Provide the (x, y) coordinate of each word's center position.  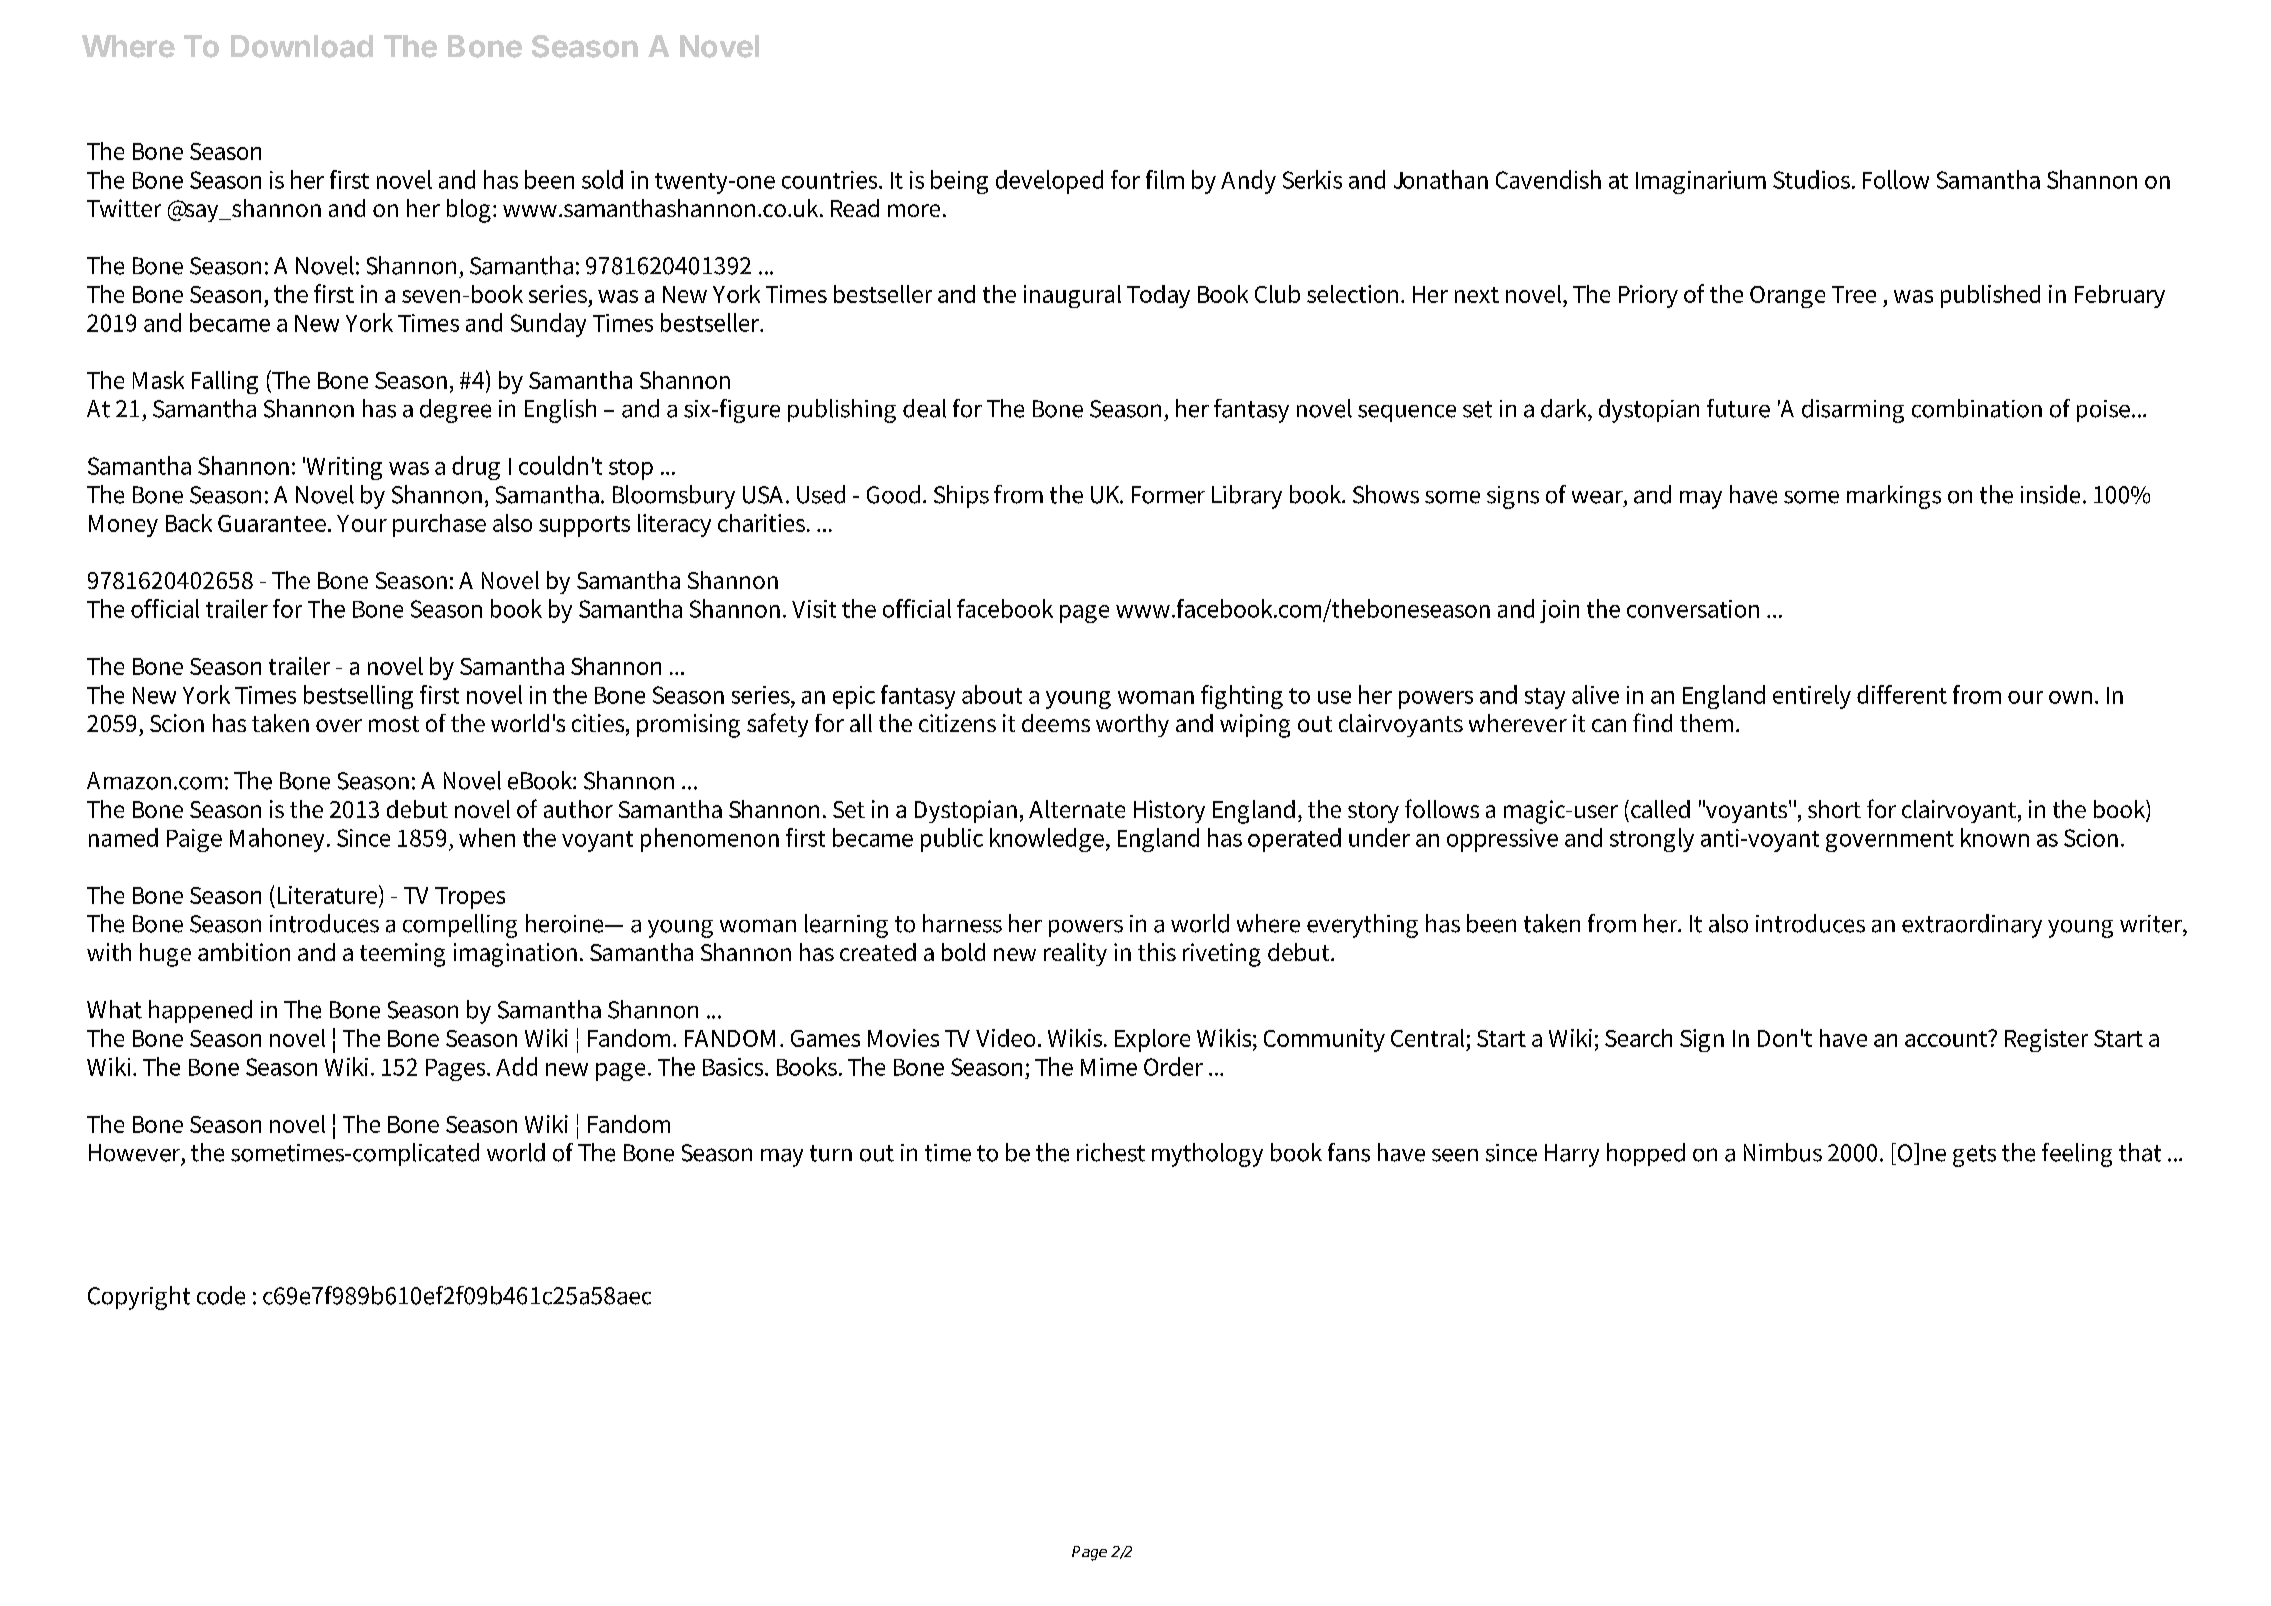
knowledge (1048, 840)
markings (1894, 497)
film (1165, 179)
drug (476, 468)
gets (1974, 1156)
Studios (1813, 179)
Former (1168, 495)
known (1995, 837)
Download (302, 46)
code (221, 1295)
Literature (329, 896)
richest (1111, 1152)
